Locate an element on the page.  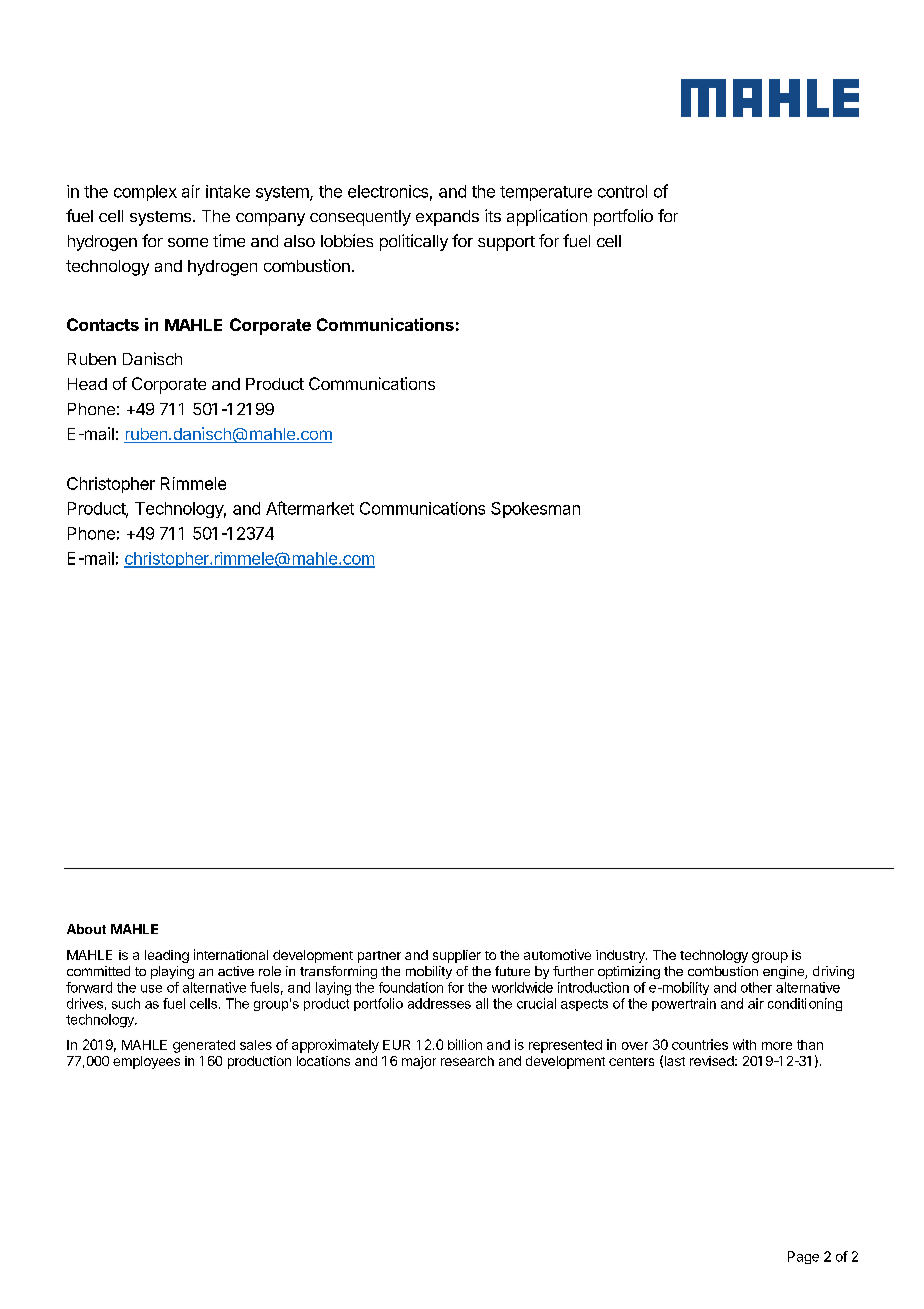
partner is located at coordinates (379, 957).
